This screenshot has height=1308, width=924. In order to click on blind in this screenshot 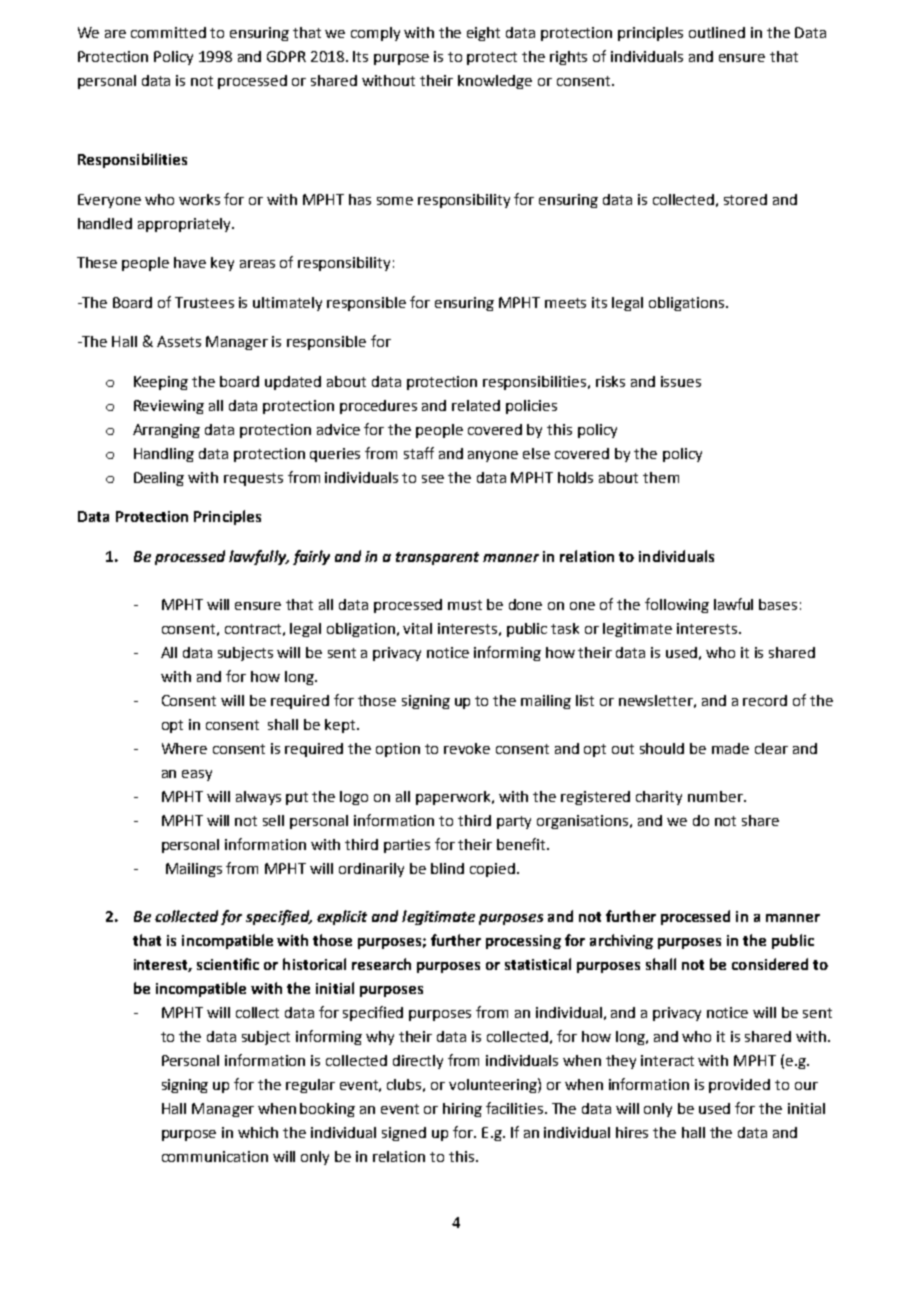, I will do `click(447, 868)`.
